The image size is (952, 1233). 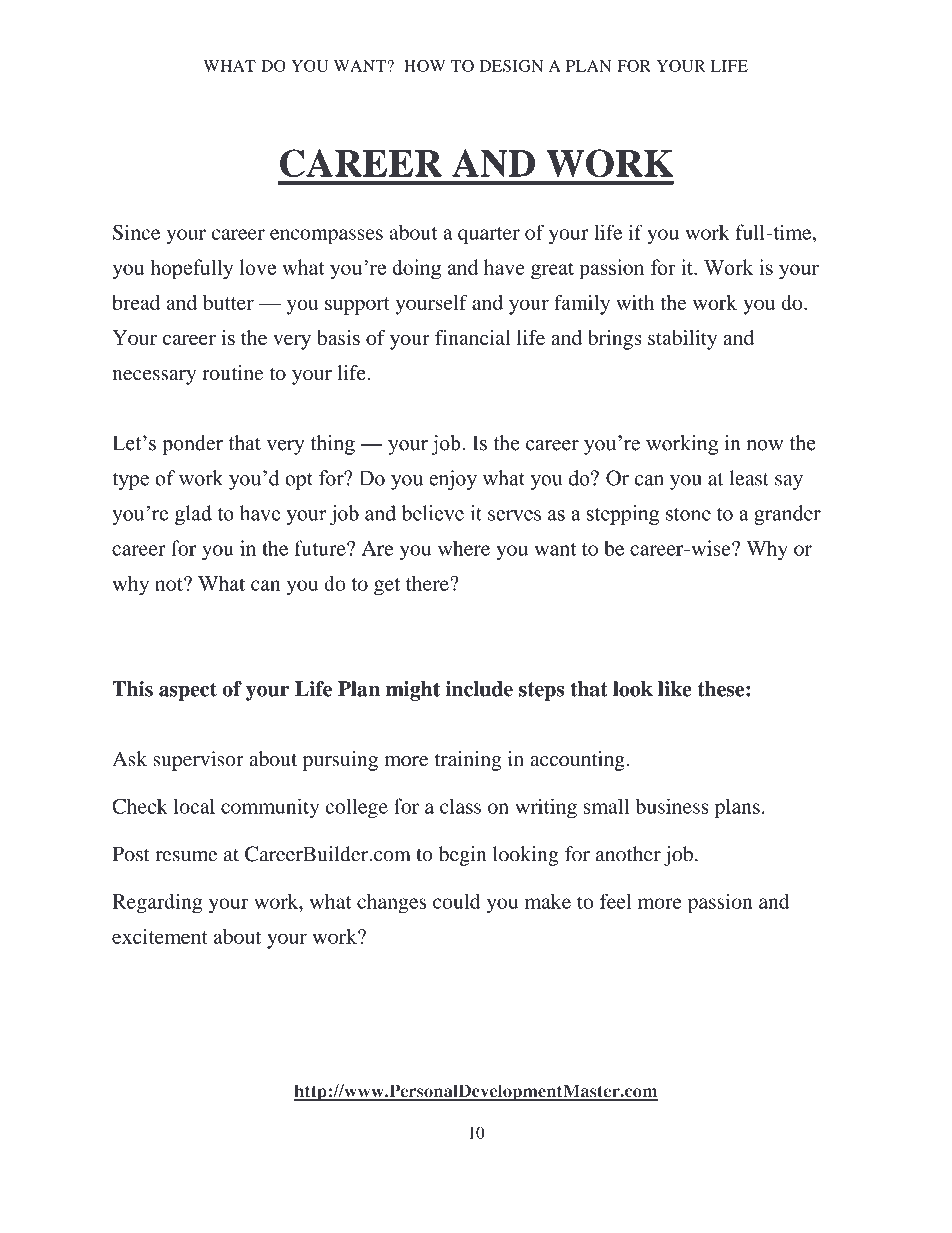 I want to click on Regarding, so click(x=157, y=903).
